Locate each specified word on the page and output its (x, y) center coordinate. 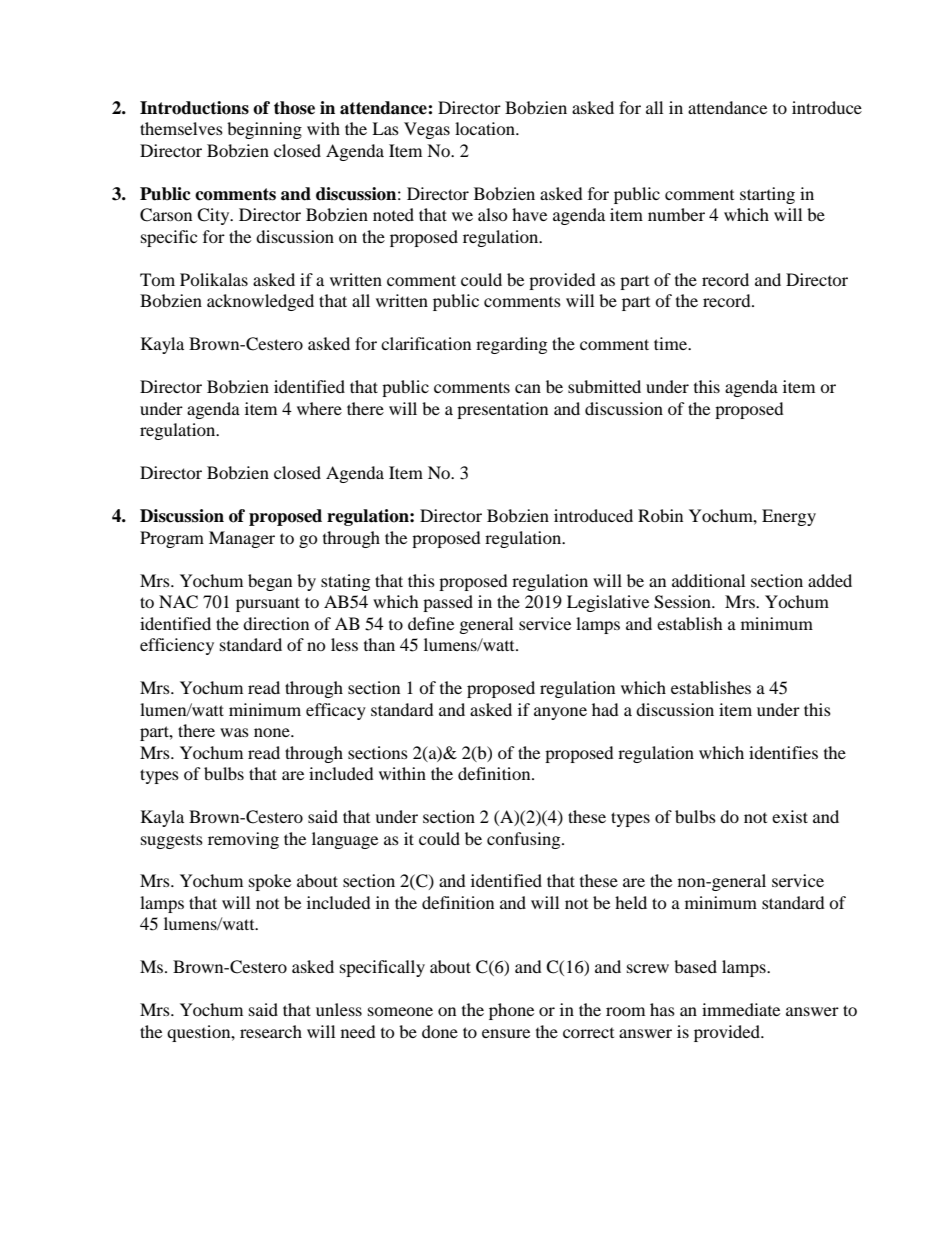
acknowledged (260, 302)
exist (790, 816)
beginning (264, 130)
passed (448, 603)
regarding (511, 345)
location (486, 128)
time (671, 343)
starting (767, 195)
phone (511, 1011)
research (271, 1031)
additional (708, 580)
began (270, 582)
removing (243, 840)
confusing (525, 840)
